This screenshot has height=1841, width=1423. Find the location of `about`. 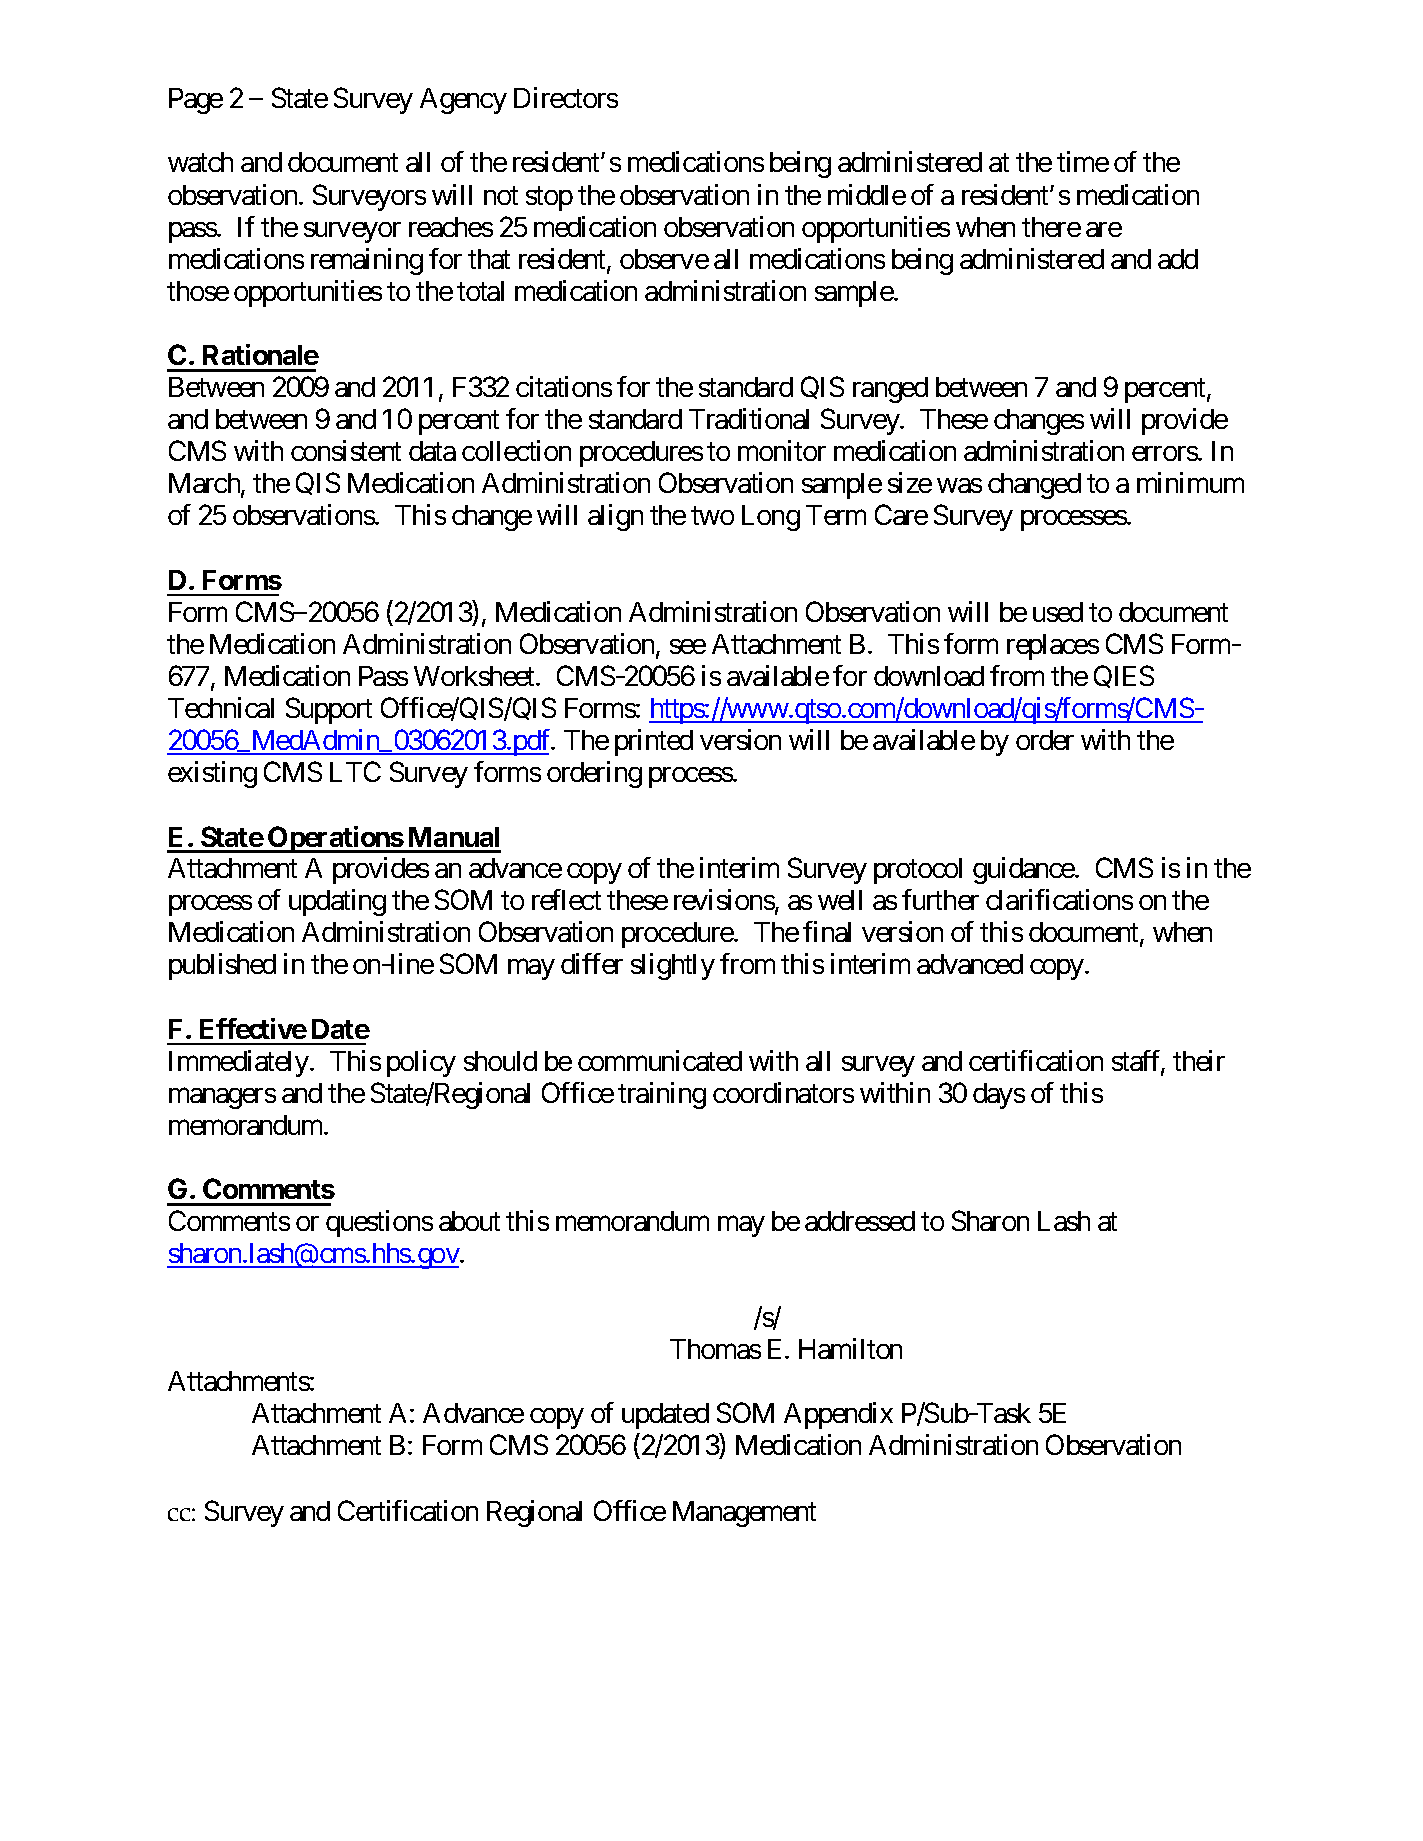

about is located at coordinates (469, 1221).
